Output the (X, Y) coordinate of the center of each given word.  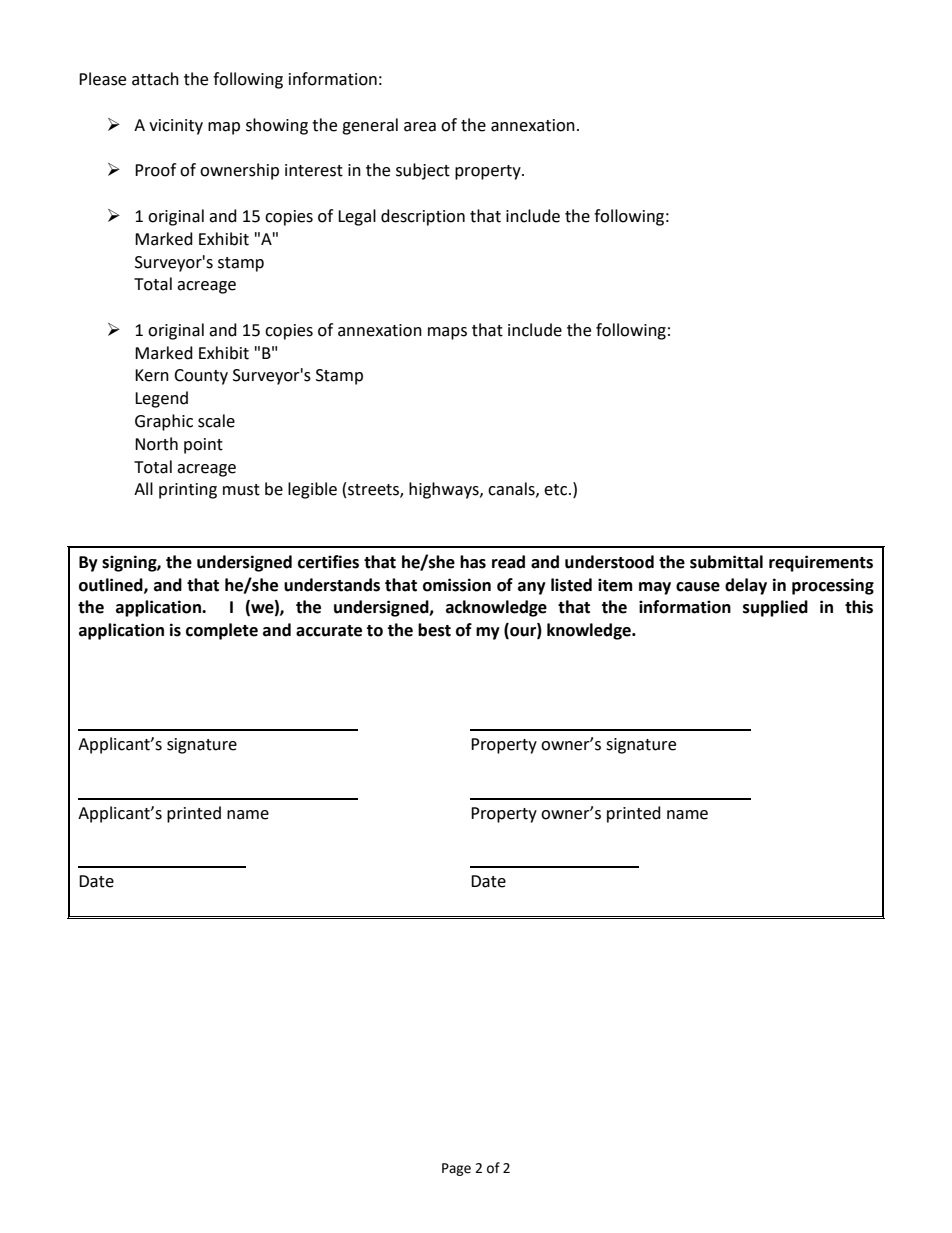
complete (222, 631)
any (532, 588)
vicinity (176, 127)
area (420, 127)
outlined (112, 585)
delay (746, 586)
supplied (775, 608)
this (859, 607)
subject (423, 171)
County (201, 377)
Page (456, 1169)
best (434, 630)
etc (557, 490)
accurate (329, 631)
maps (447, 333)
